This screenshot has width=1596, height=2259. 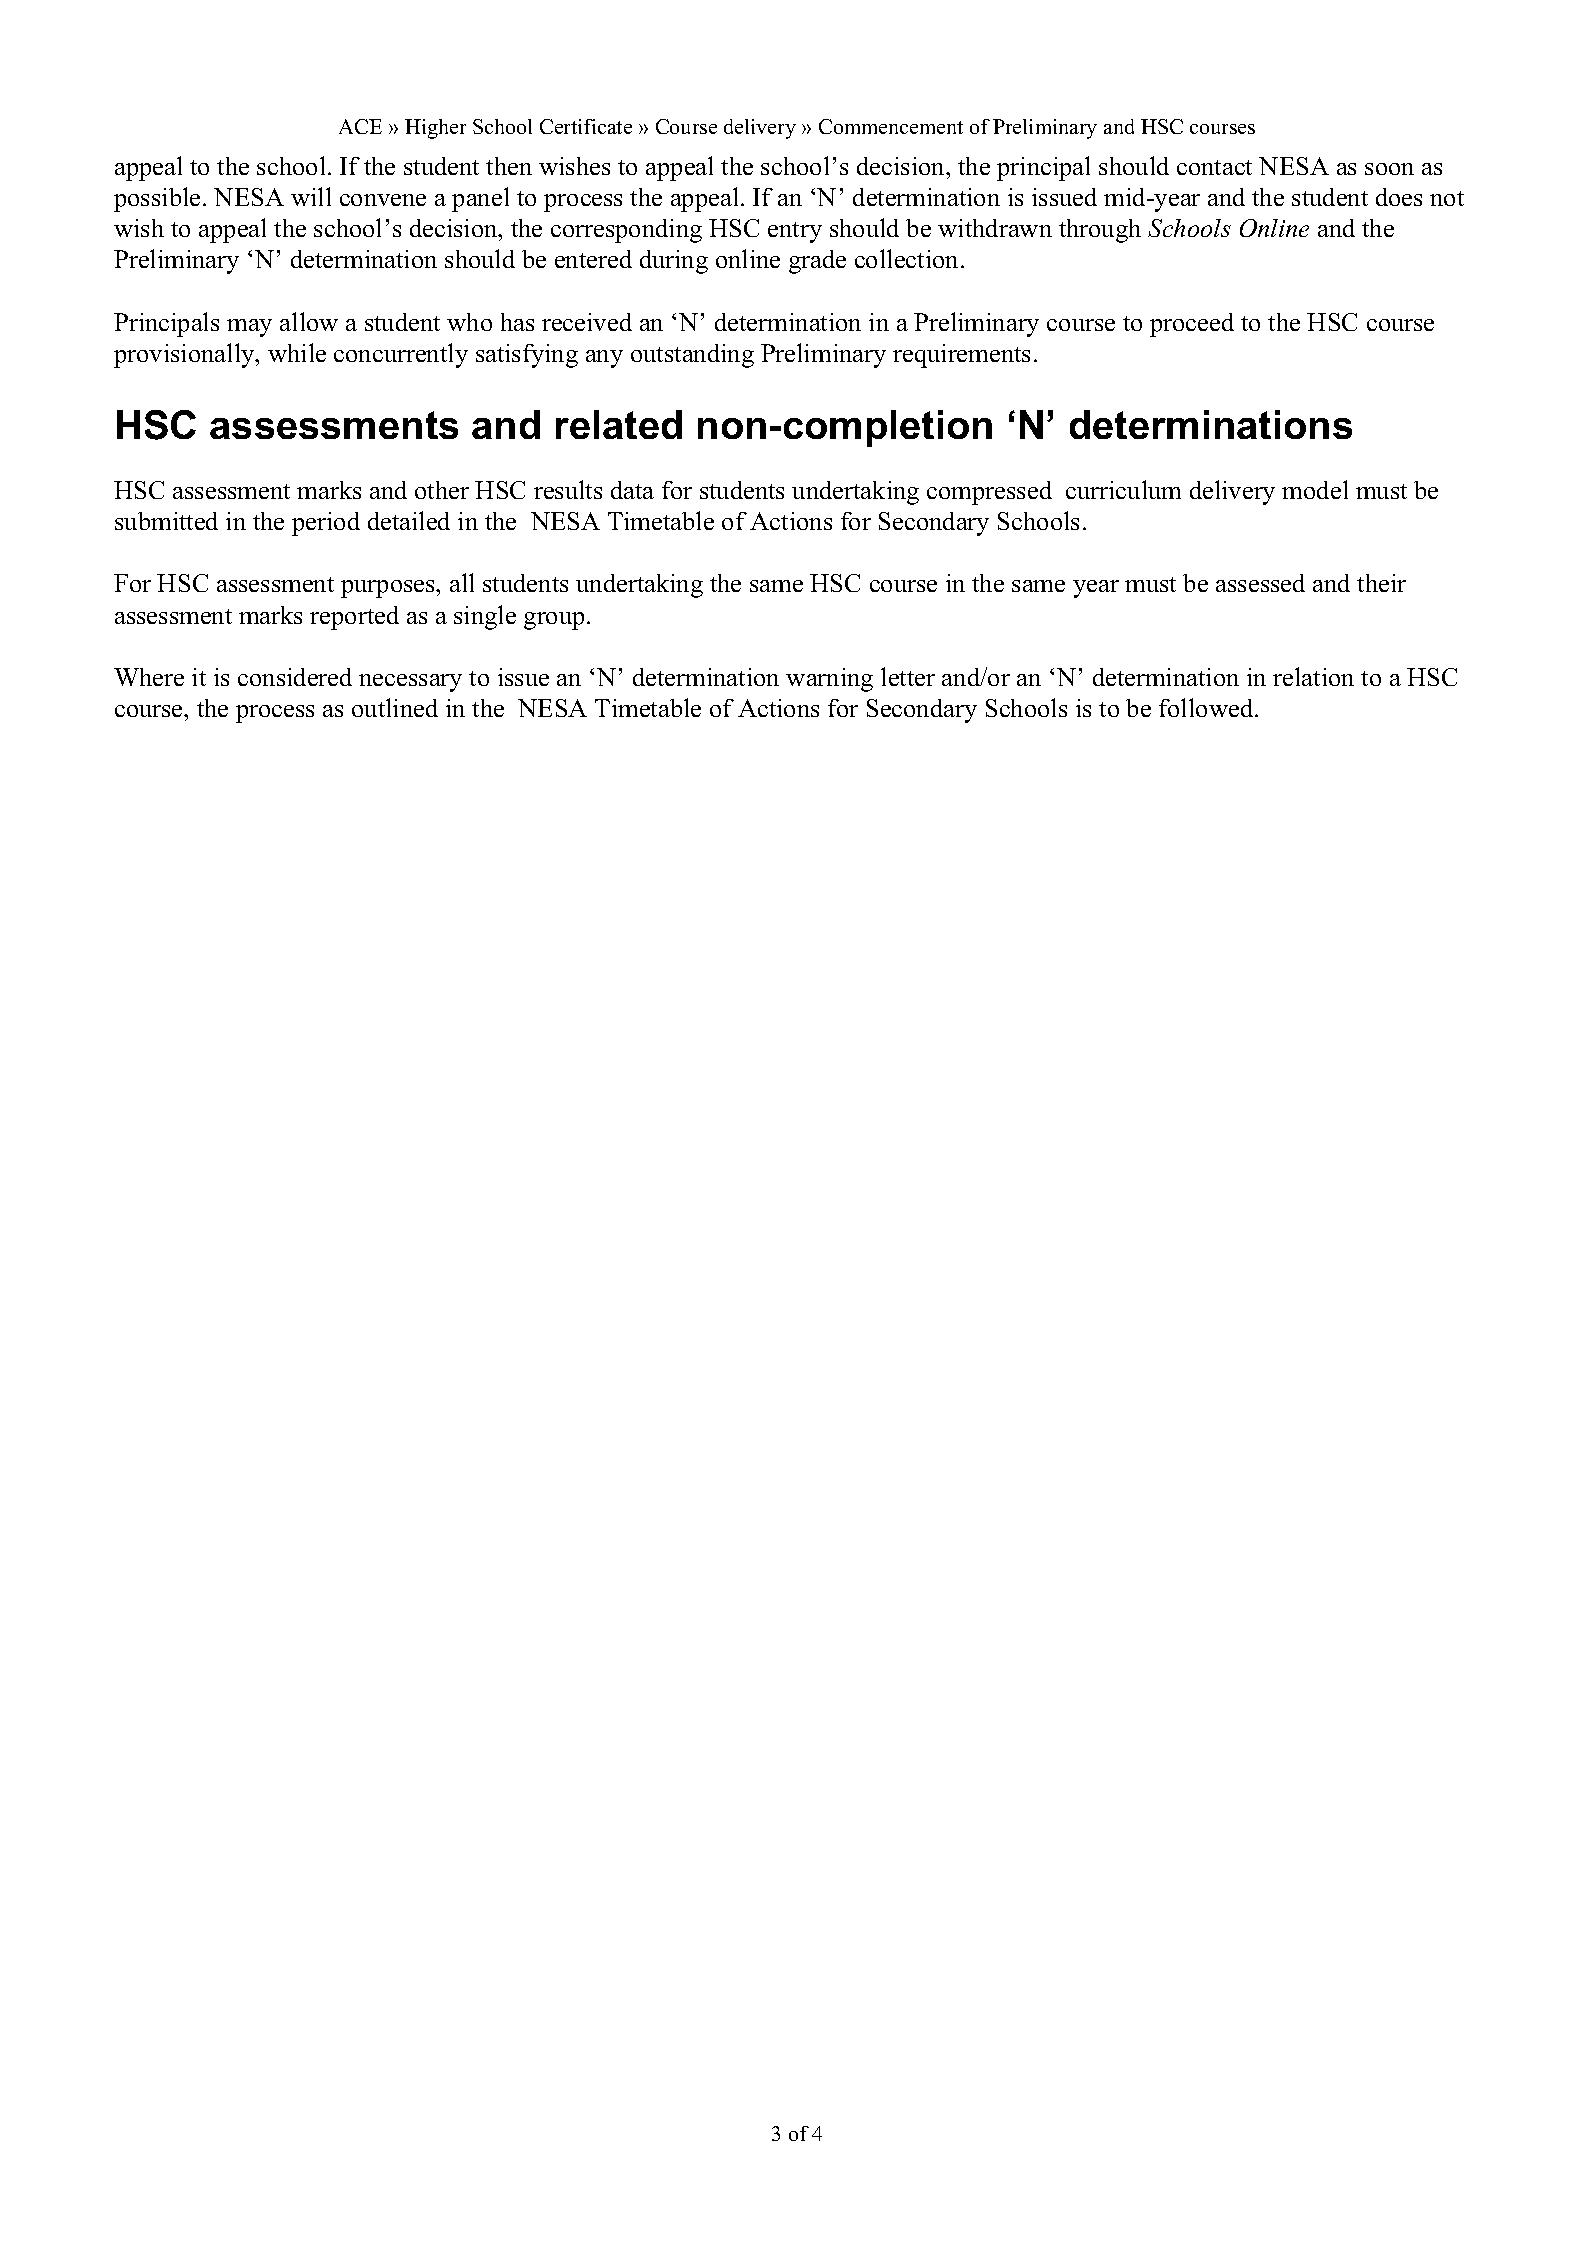 What do you see at coordinates (829, 680) in the screenshot?
I see `warning` at bounding box center [829, 680].
